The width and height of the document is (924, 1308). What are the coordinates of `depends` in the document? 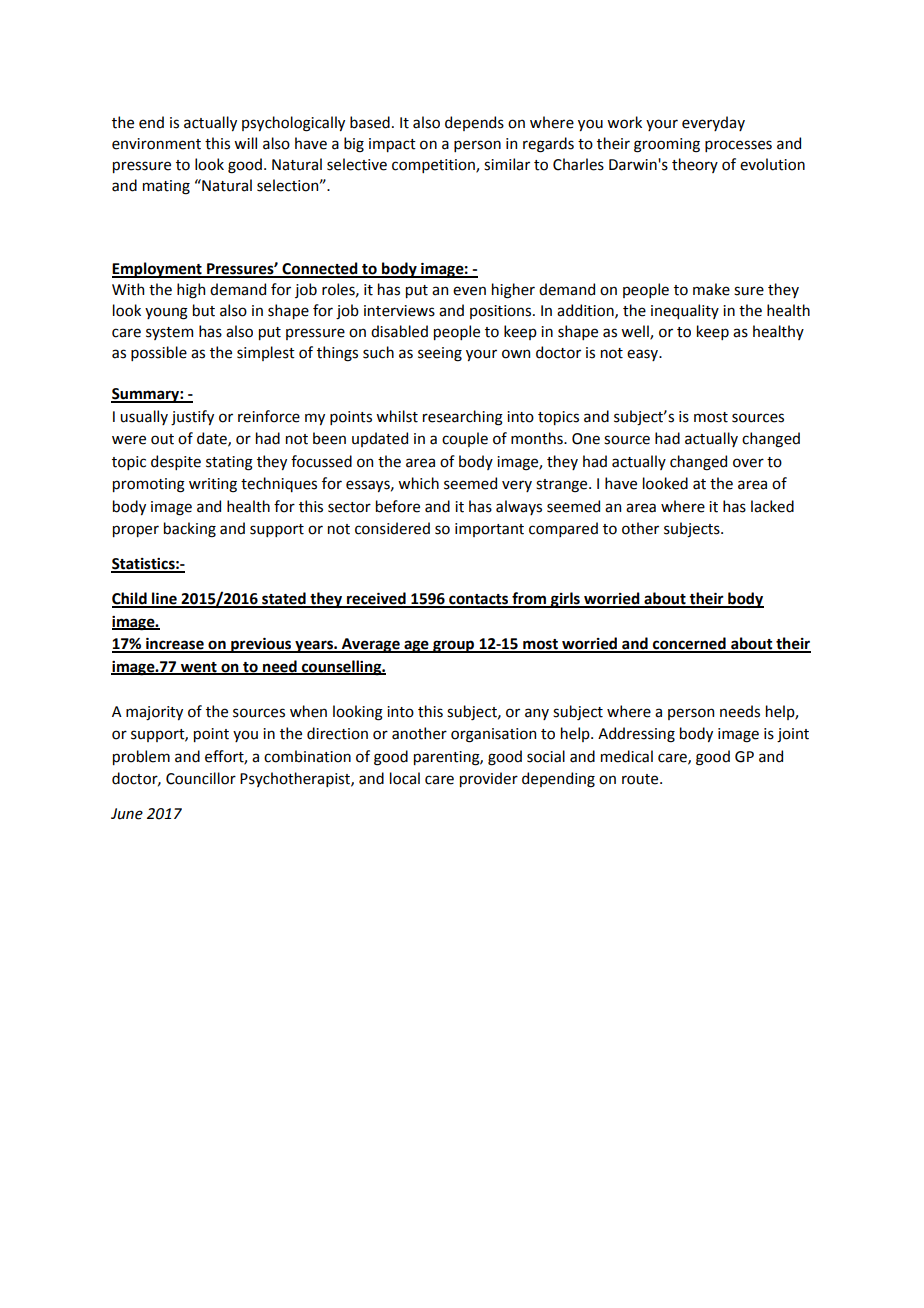 It's located at (474, 123).
